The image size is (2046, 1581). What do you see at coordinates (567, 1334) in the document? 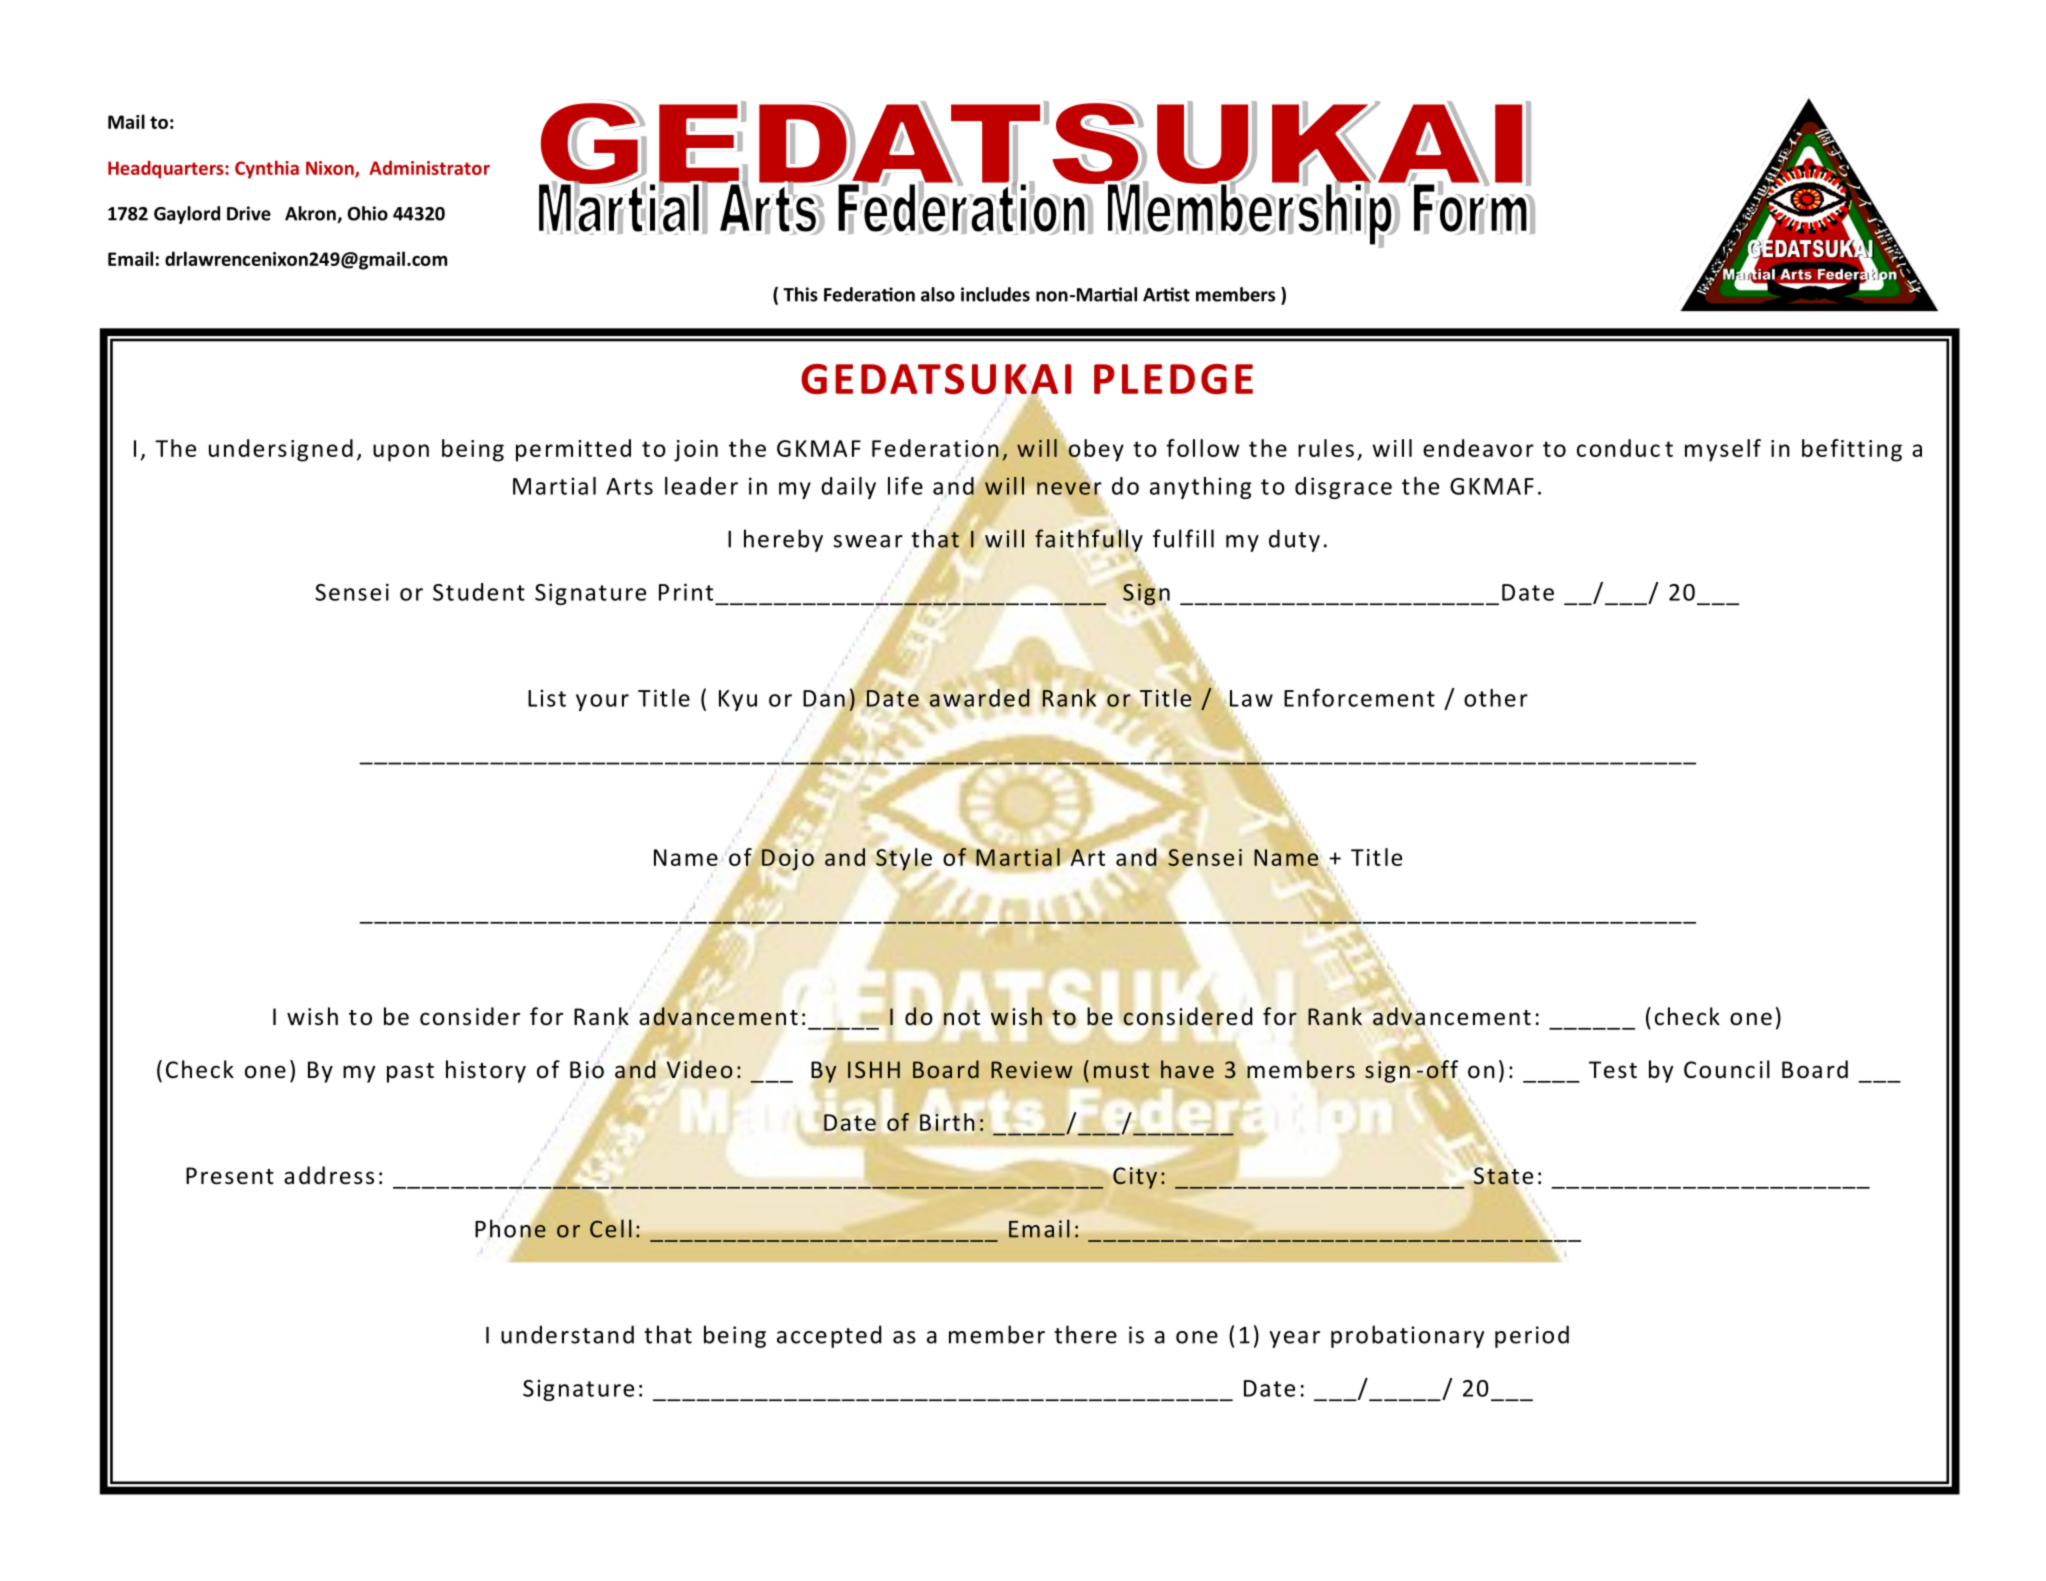
I see `understand` at bounding box center [567, 1334].
